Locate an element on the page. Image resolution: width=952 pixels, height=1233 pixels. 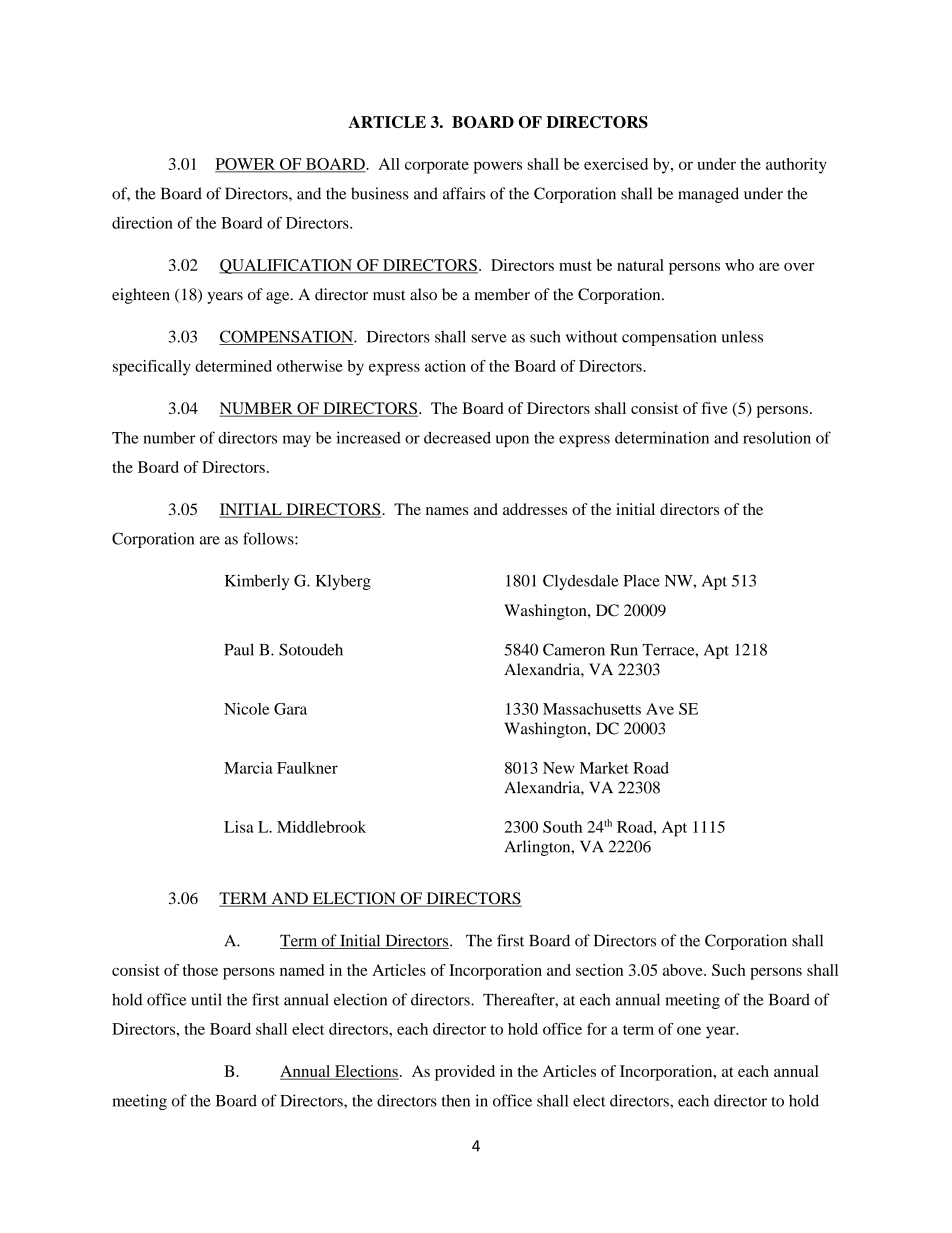
one is located at coordinates (689, 1030).
